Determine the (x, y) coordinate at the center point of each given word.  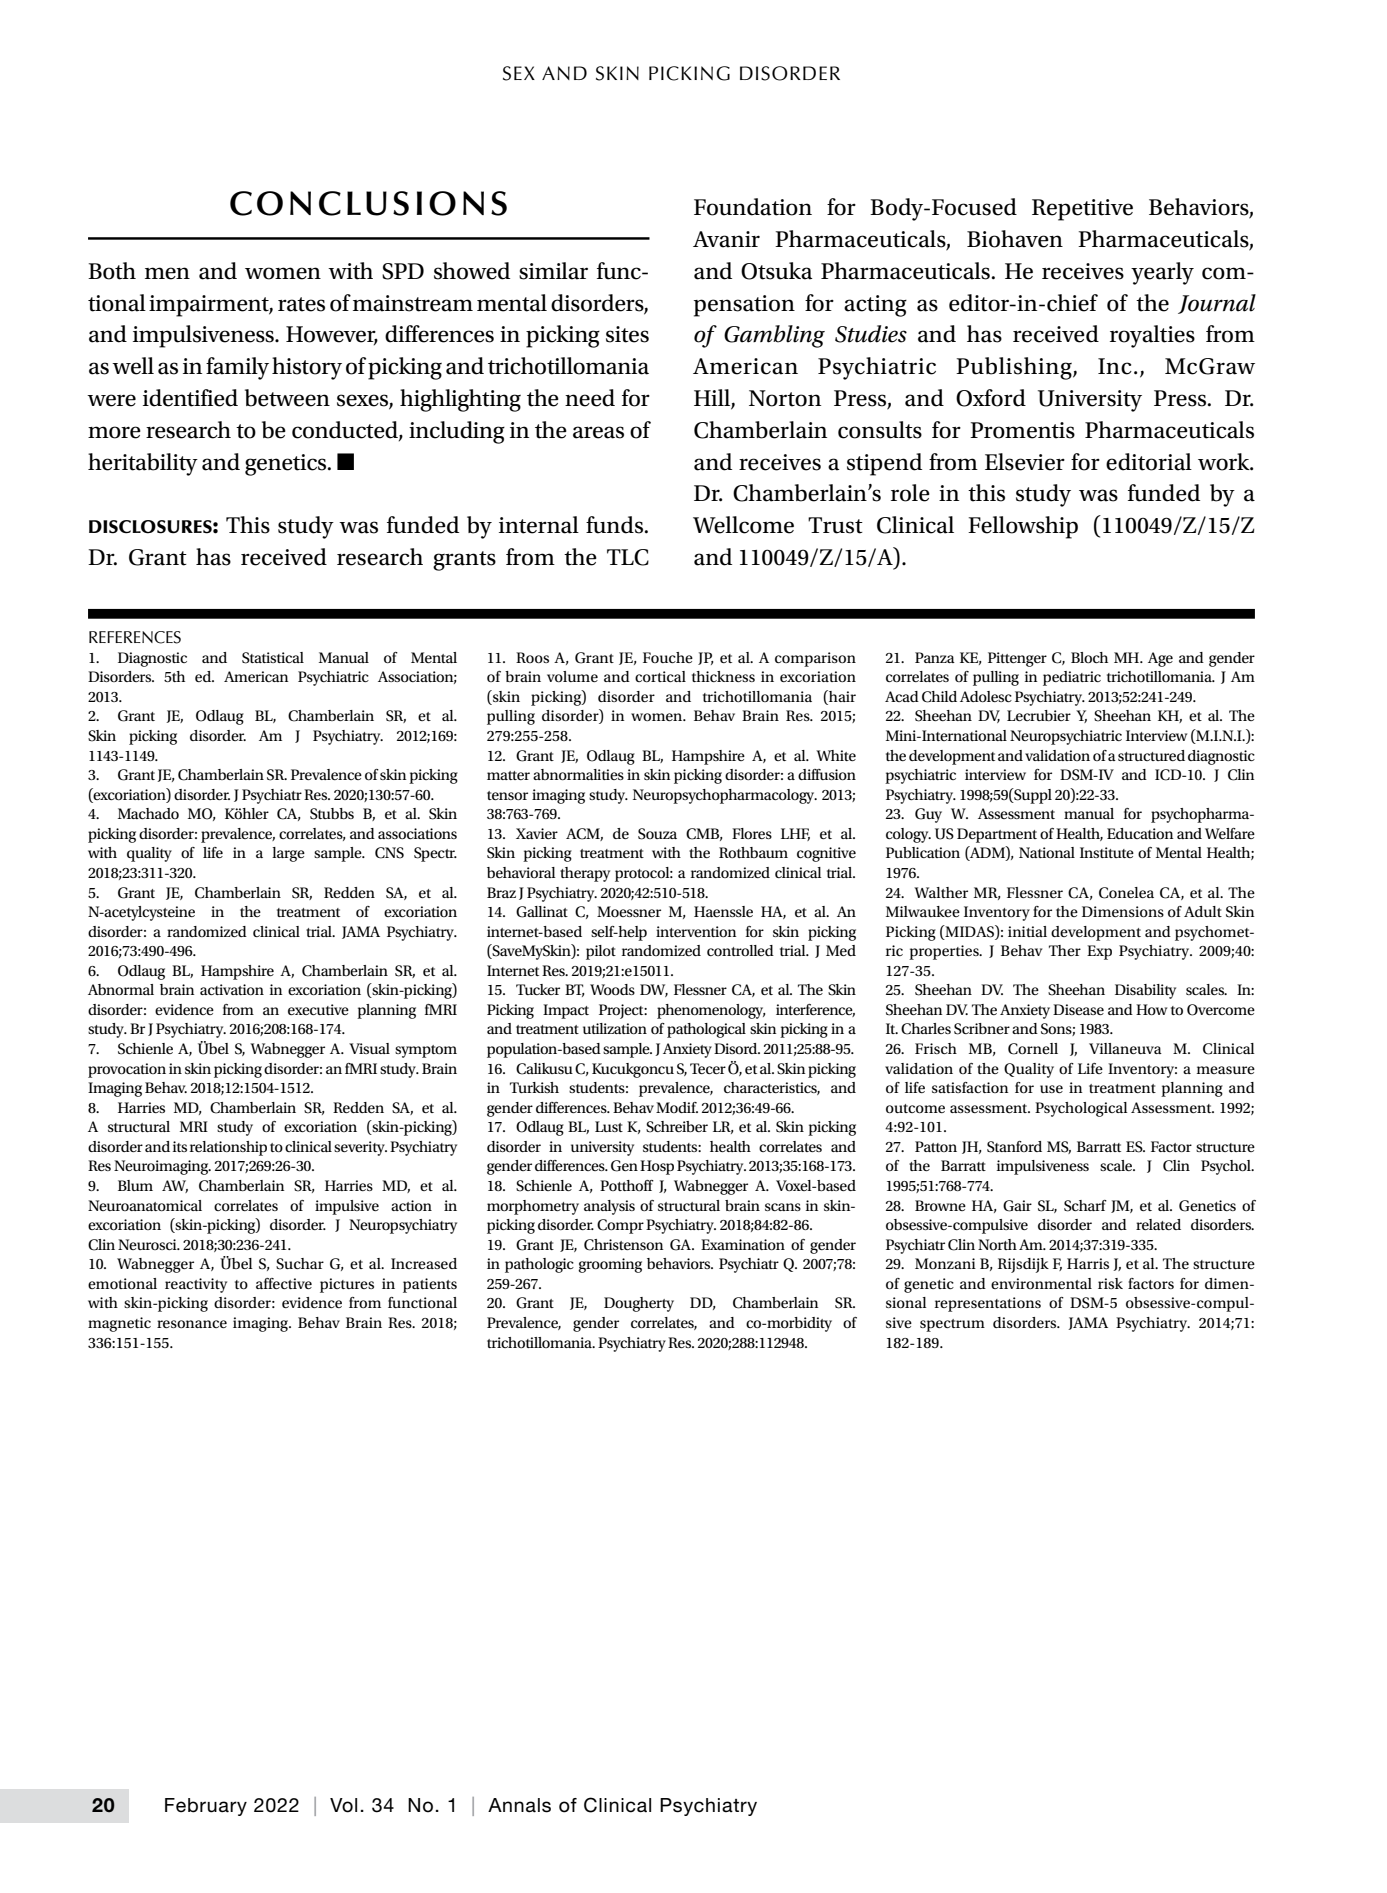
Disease (1078, 1009)
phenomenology (711, 1011)
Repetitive (1082, 210)
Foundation (753, 207)
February (206, 1807)
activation (232, 989)
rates (301, 304)
